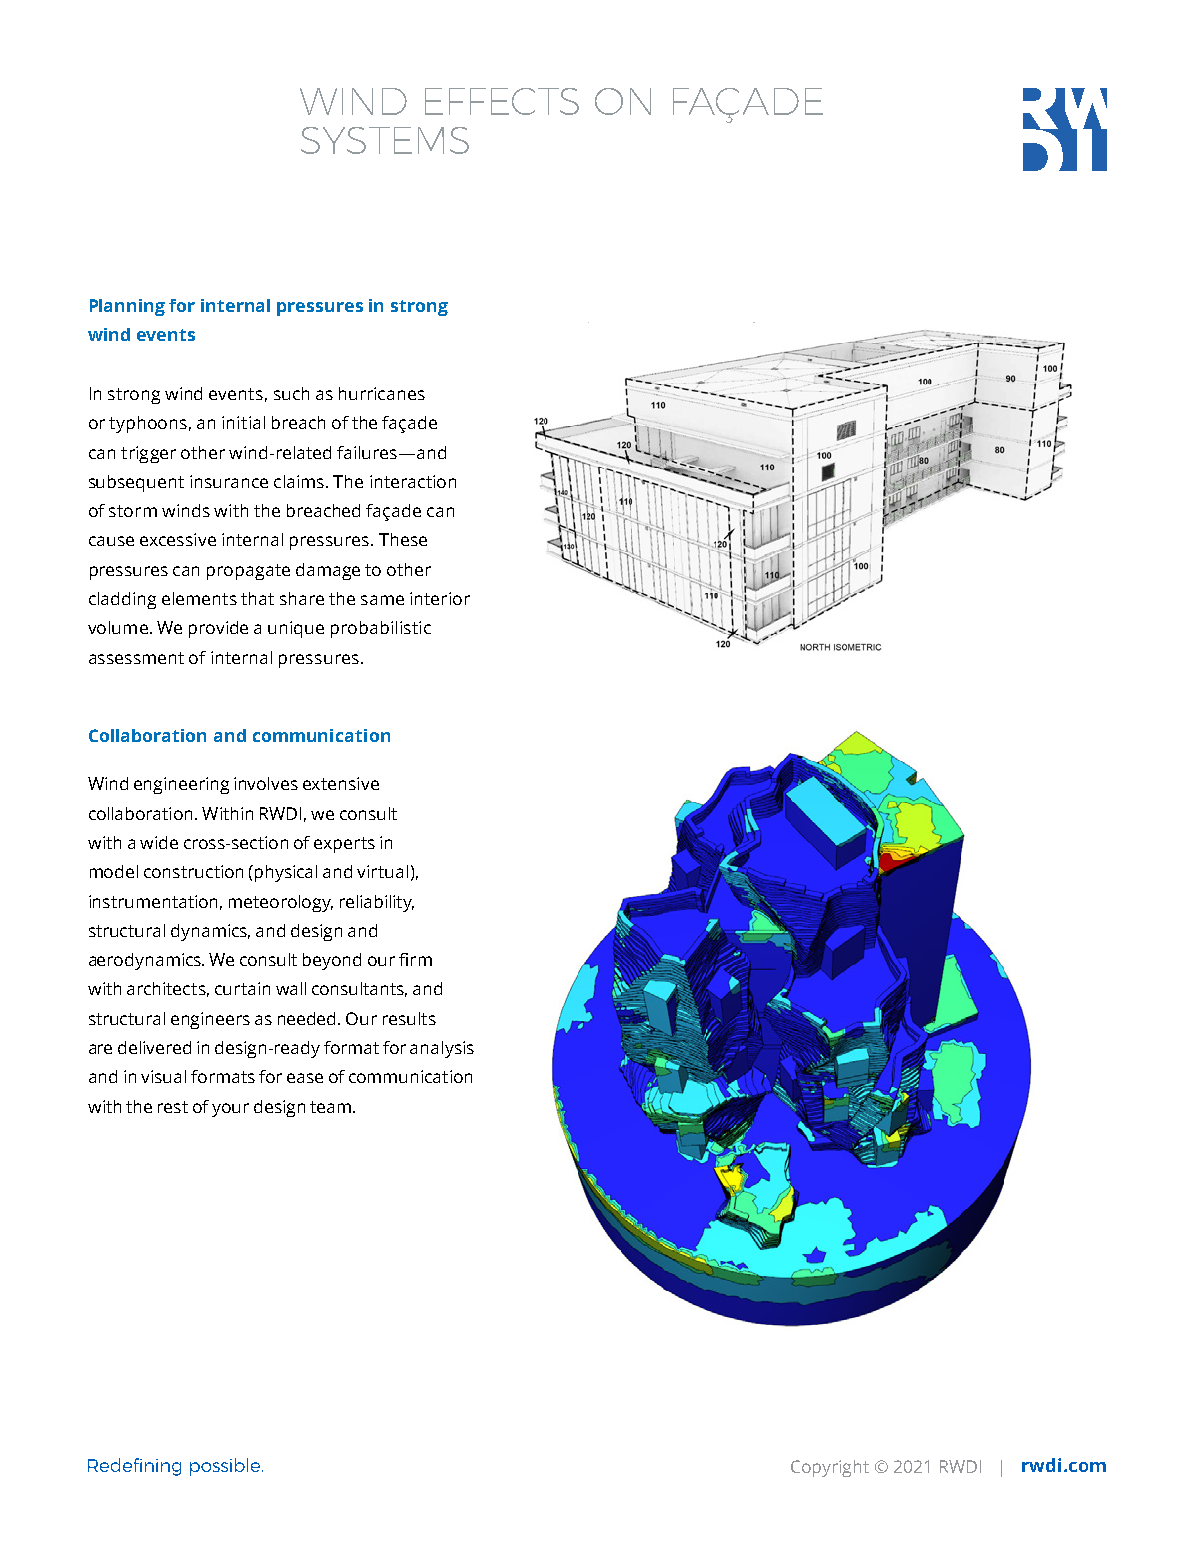 The image size is (1195, 1546). I want to click on firm, so click(415, 959).
